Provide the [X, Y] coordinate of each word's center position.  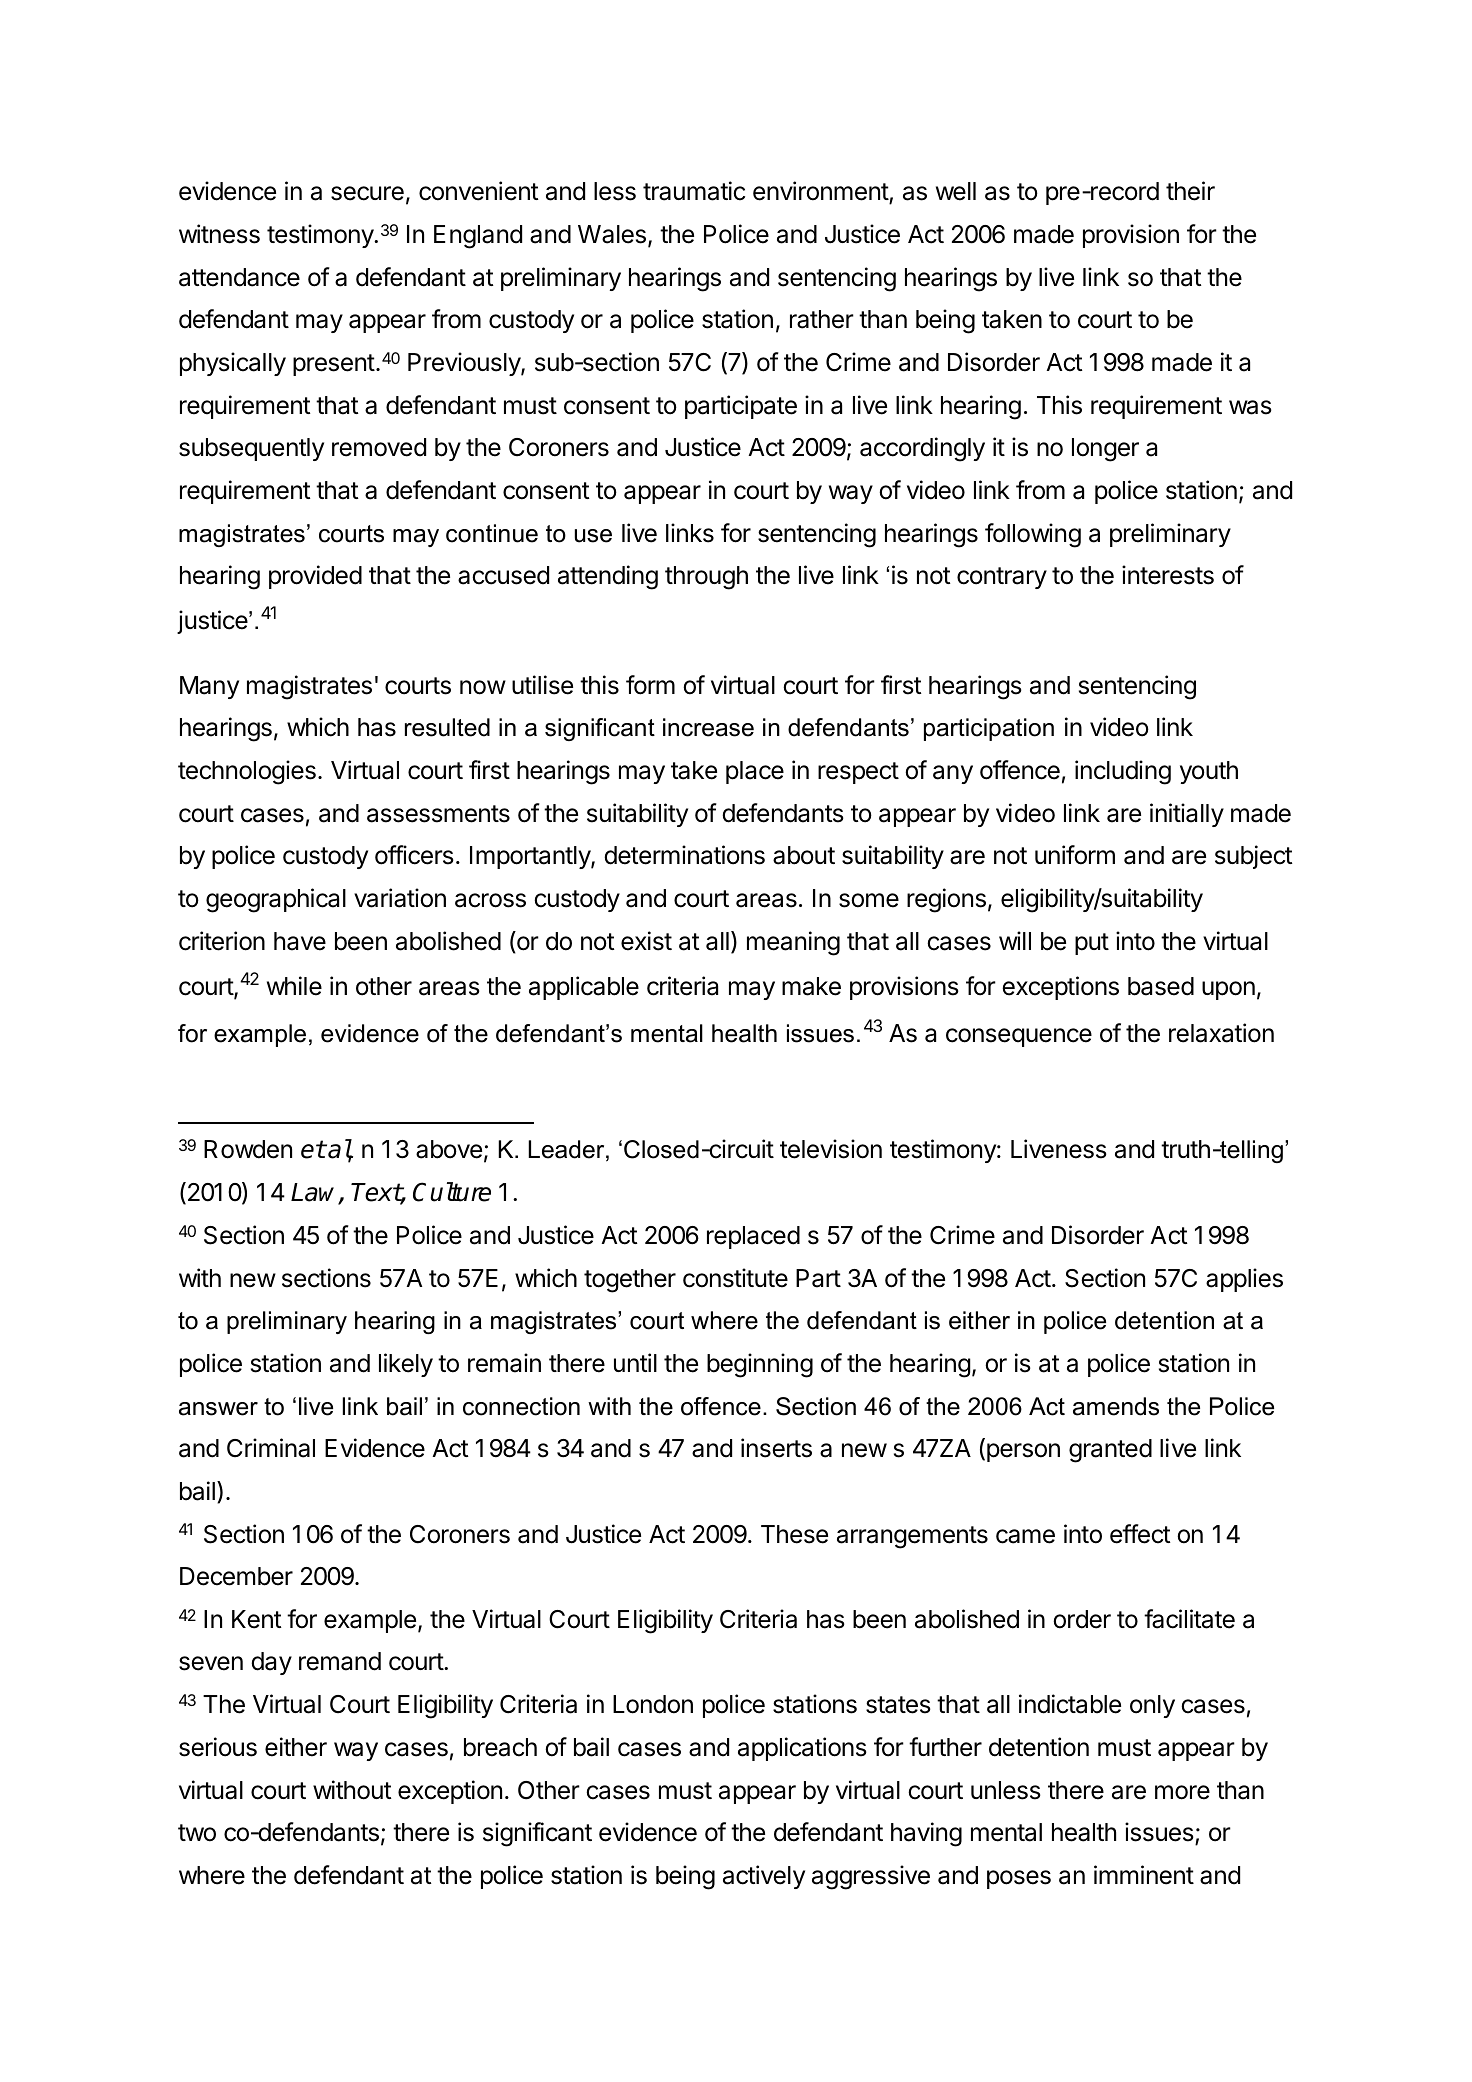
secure [367, 193]
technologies [247, 772]
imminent [1144, 1875]
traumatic [694, 191]
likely [406, 1365]
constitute [735, 1278]
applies [1244, 1280]
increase [708, 727]
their [1190, 191]
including [1123, 772]
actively [764, 1877]
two [197, 1833]
